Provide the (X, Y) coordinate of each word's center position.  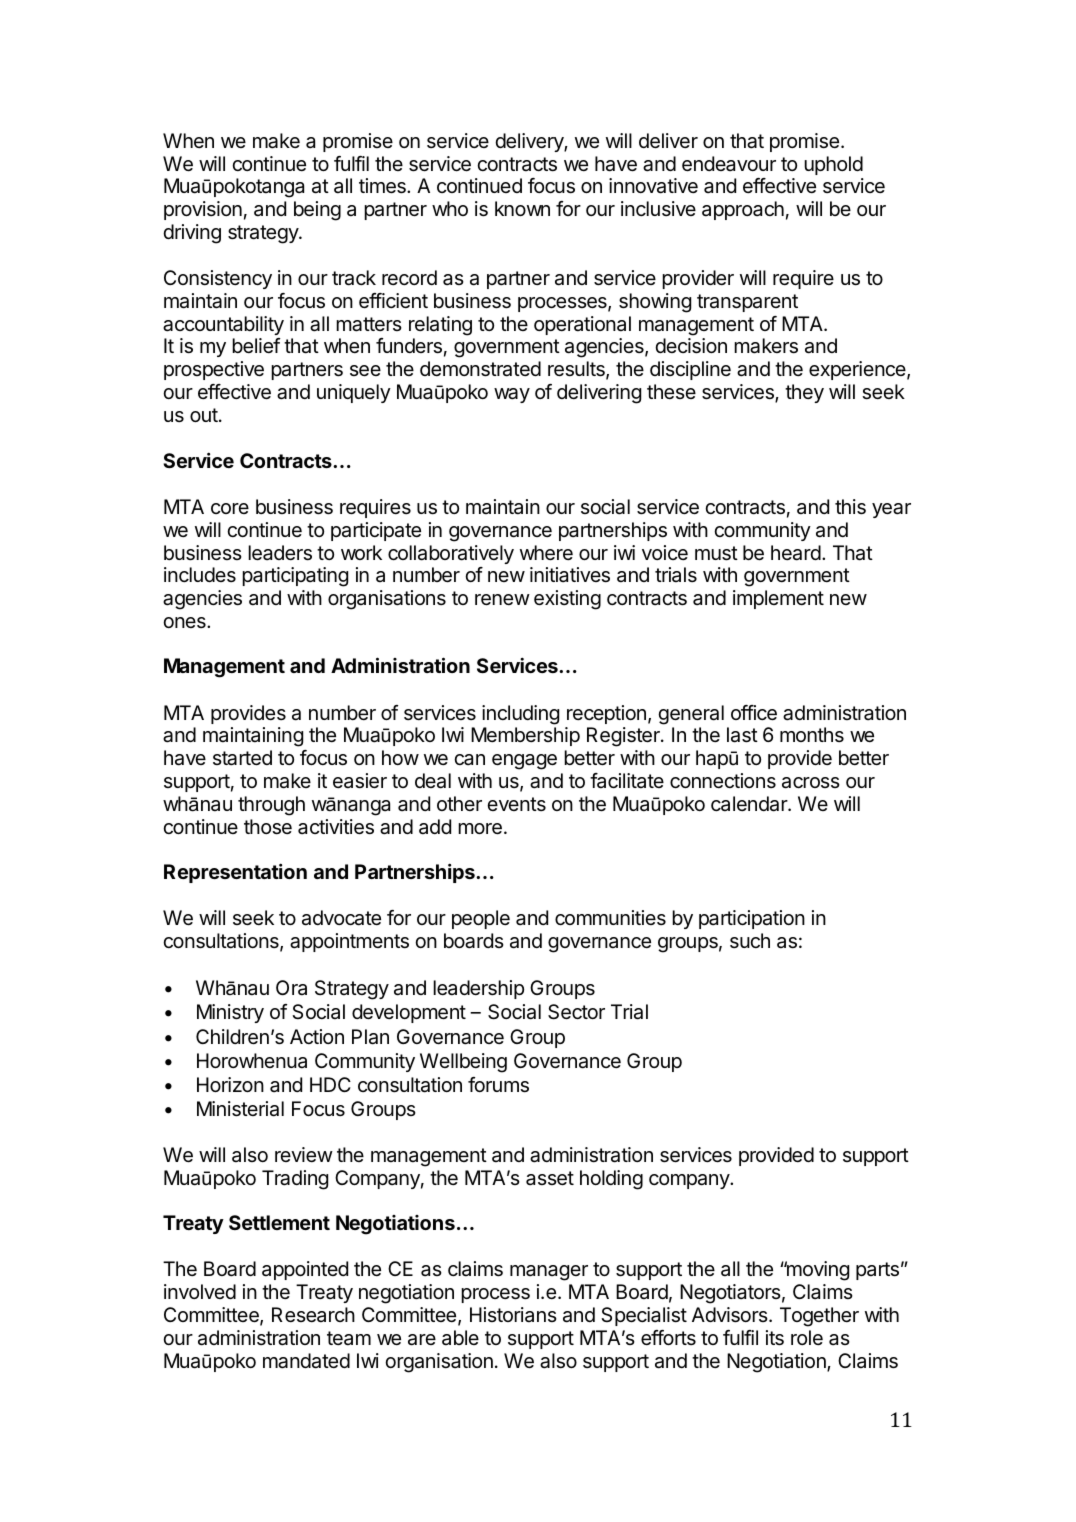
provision (203, 210)
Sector (576, 1012)
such (750, 940)
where (546, 553)
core (230, 508)
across (811, 783)
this (850, 507)
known (522, 208)
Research (313, 1315)
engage (524, 762)
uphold (833, 165)
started (242, 758)
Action (317, 1036)
